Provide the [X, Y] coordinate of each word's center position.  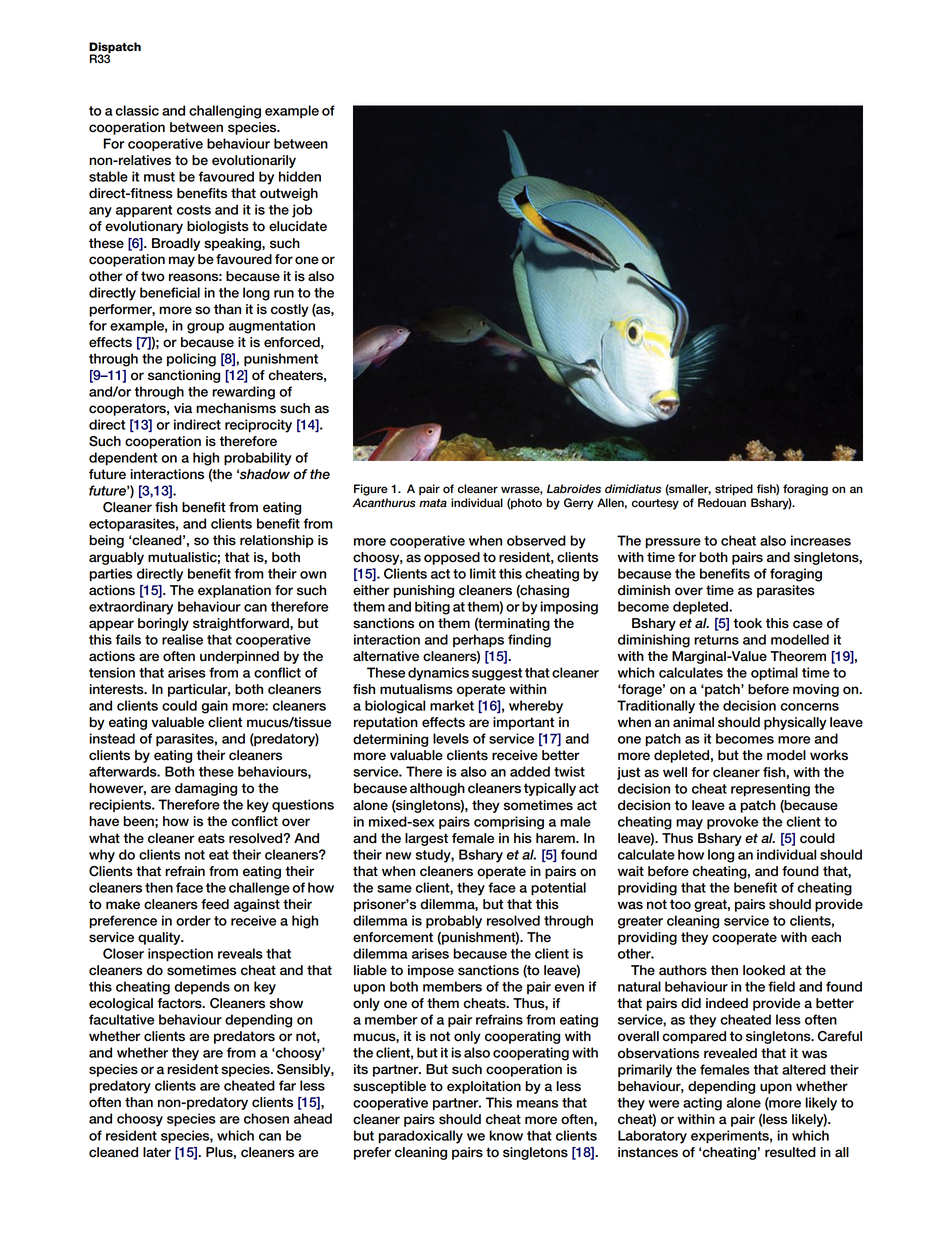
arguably [116, 558]
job [302, 211]
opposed [452, 558]
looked [764, 970]
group [205, 328]
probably [454, 922]
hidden [300, 176]
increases [821, 540]
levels [451, 738]
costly [290, 310]
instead [112, 738]
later [157, 1152]
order [193, 920]
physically [795, 723]
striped [734, 490]
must [159, 177]
